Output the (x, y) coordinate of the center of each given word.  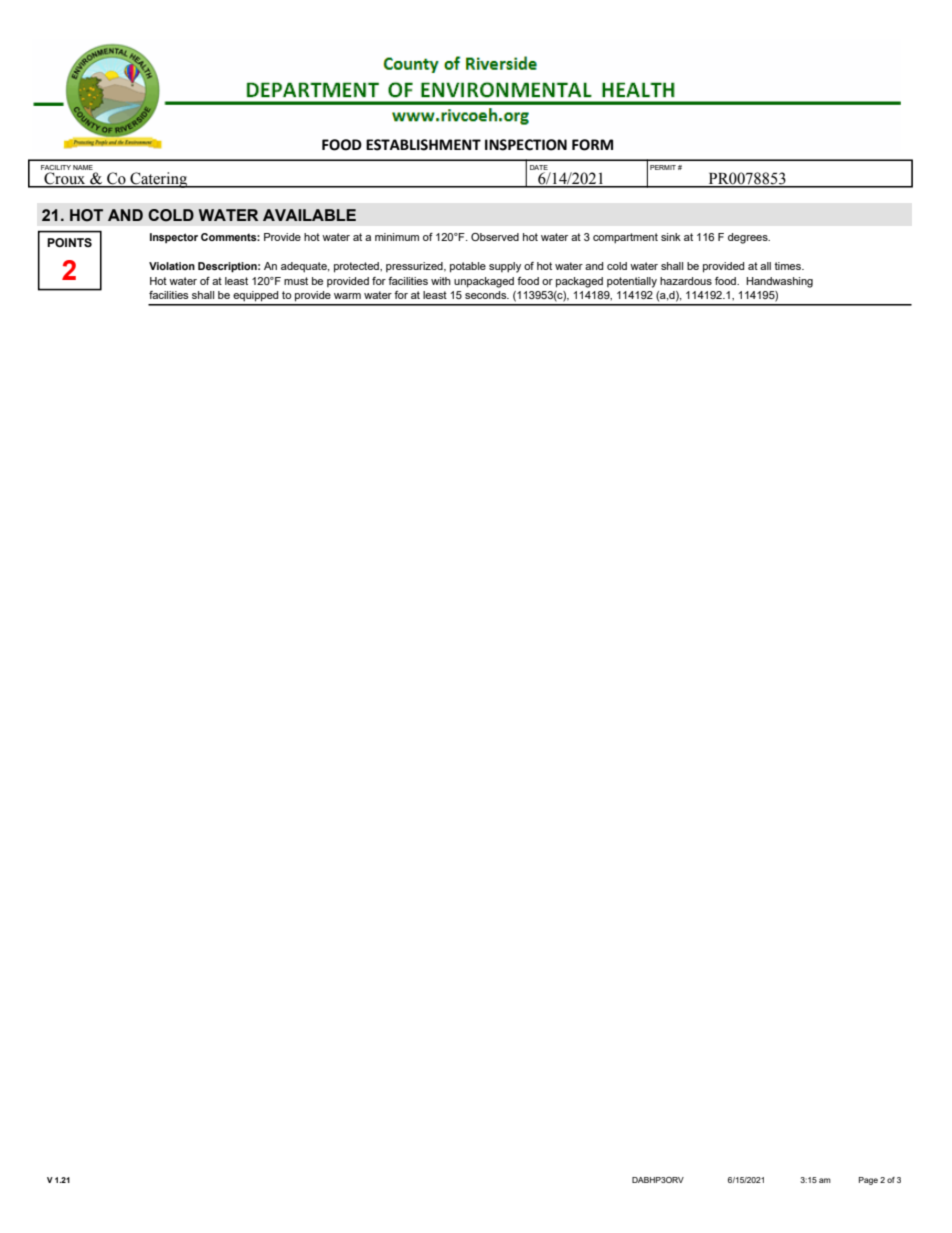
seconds (487, 295)
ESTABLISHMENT (423, 145)
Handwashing (779, 282)
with (441, 281)
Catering (158, 180)
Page (868, 1181)
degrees (749, 238)
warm (347, 296)
